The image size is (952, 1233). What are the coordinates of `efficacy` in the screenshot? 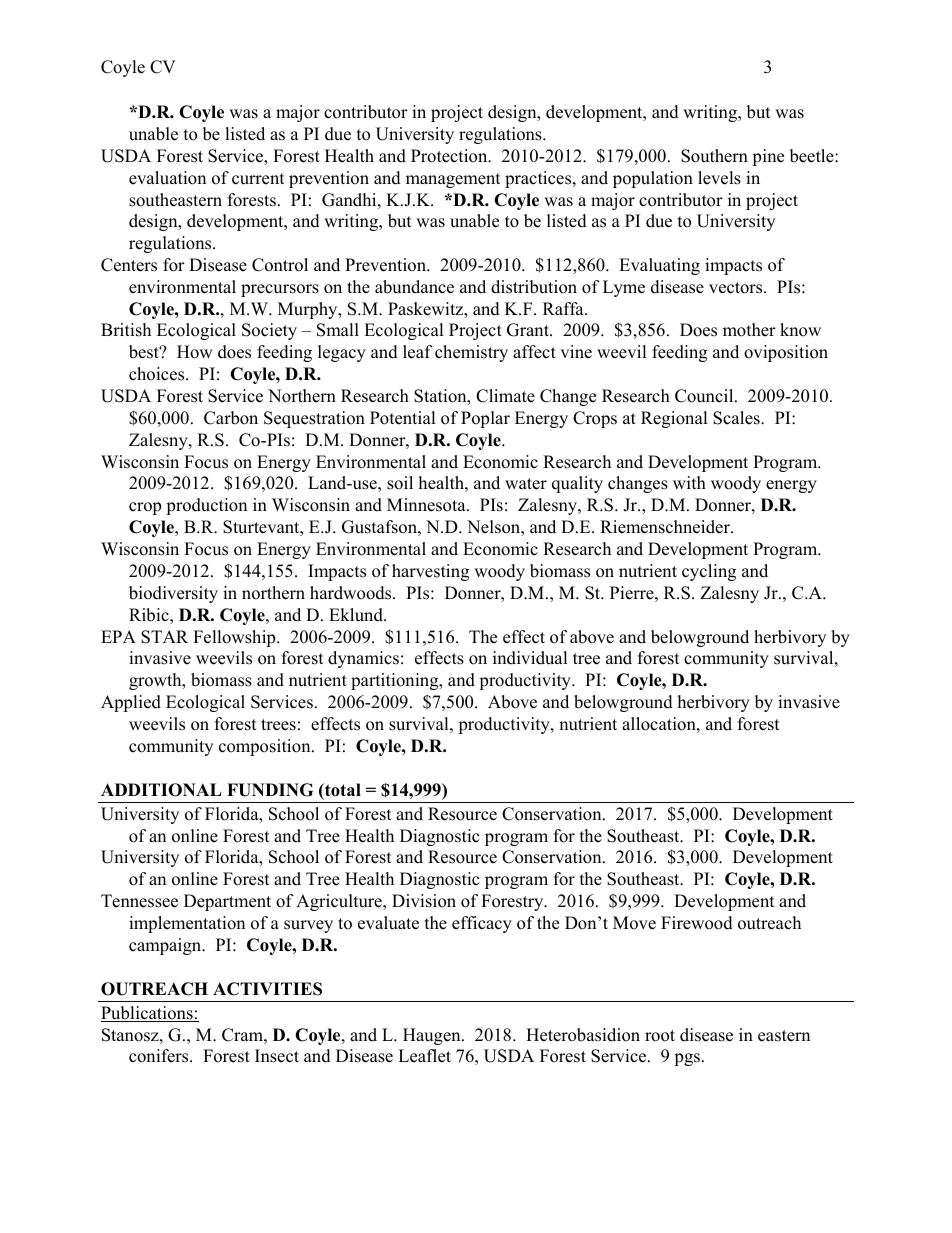 It's located at (482, 924).
